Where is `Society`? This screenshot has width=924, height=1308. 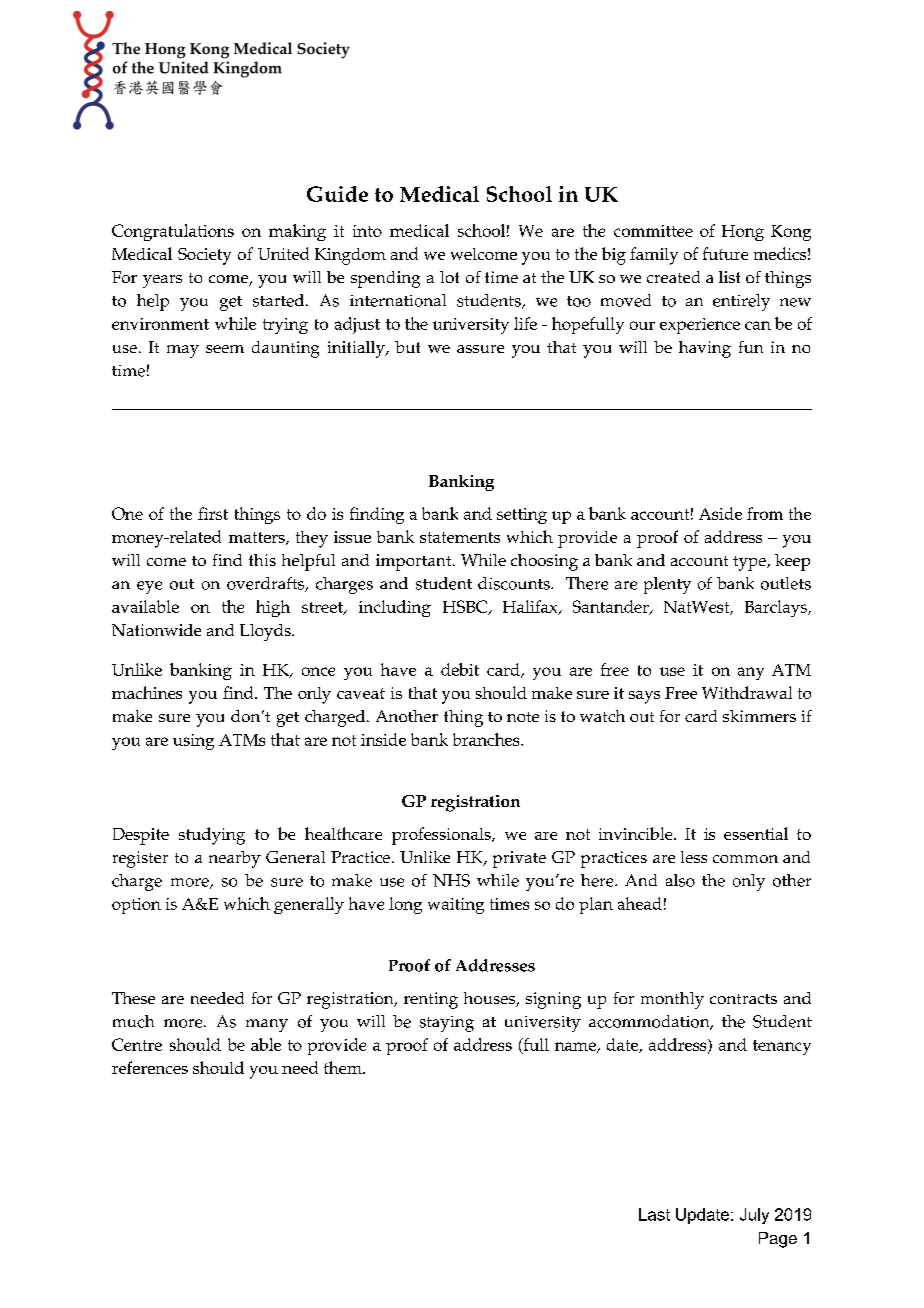 Society is located at coordinates (204, 256).
